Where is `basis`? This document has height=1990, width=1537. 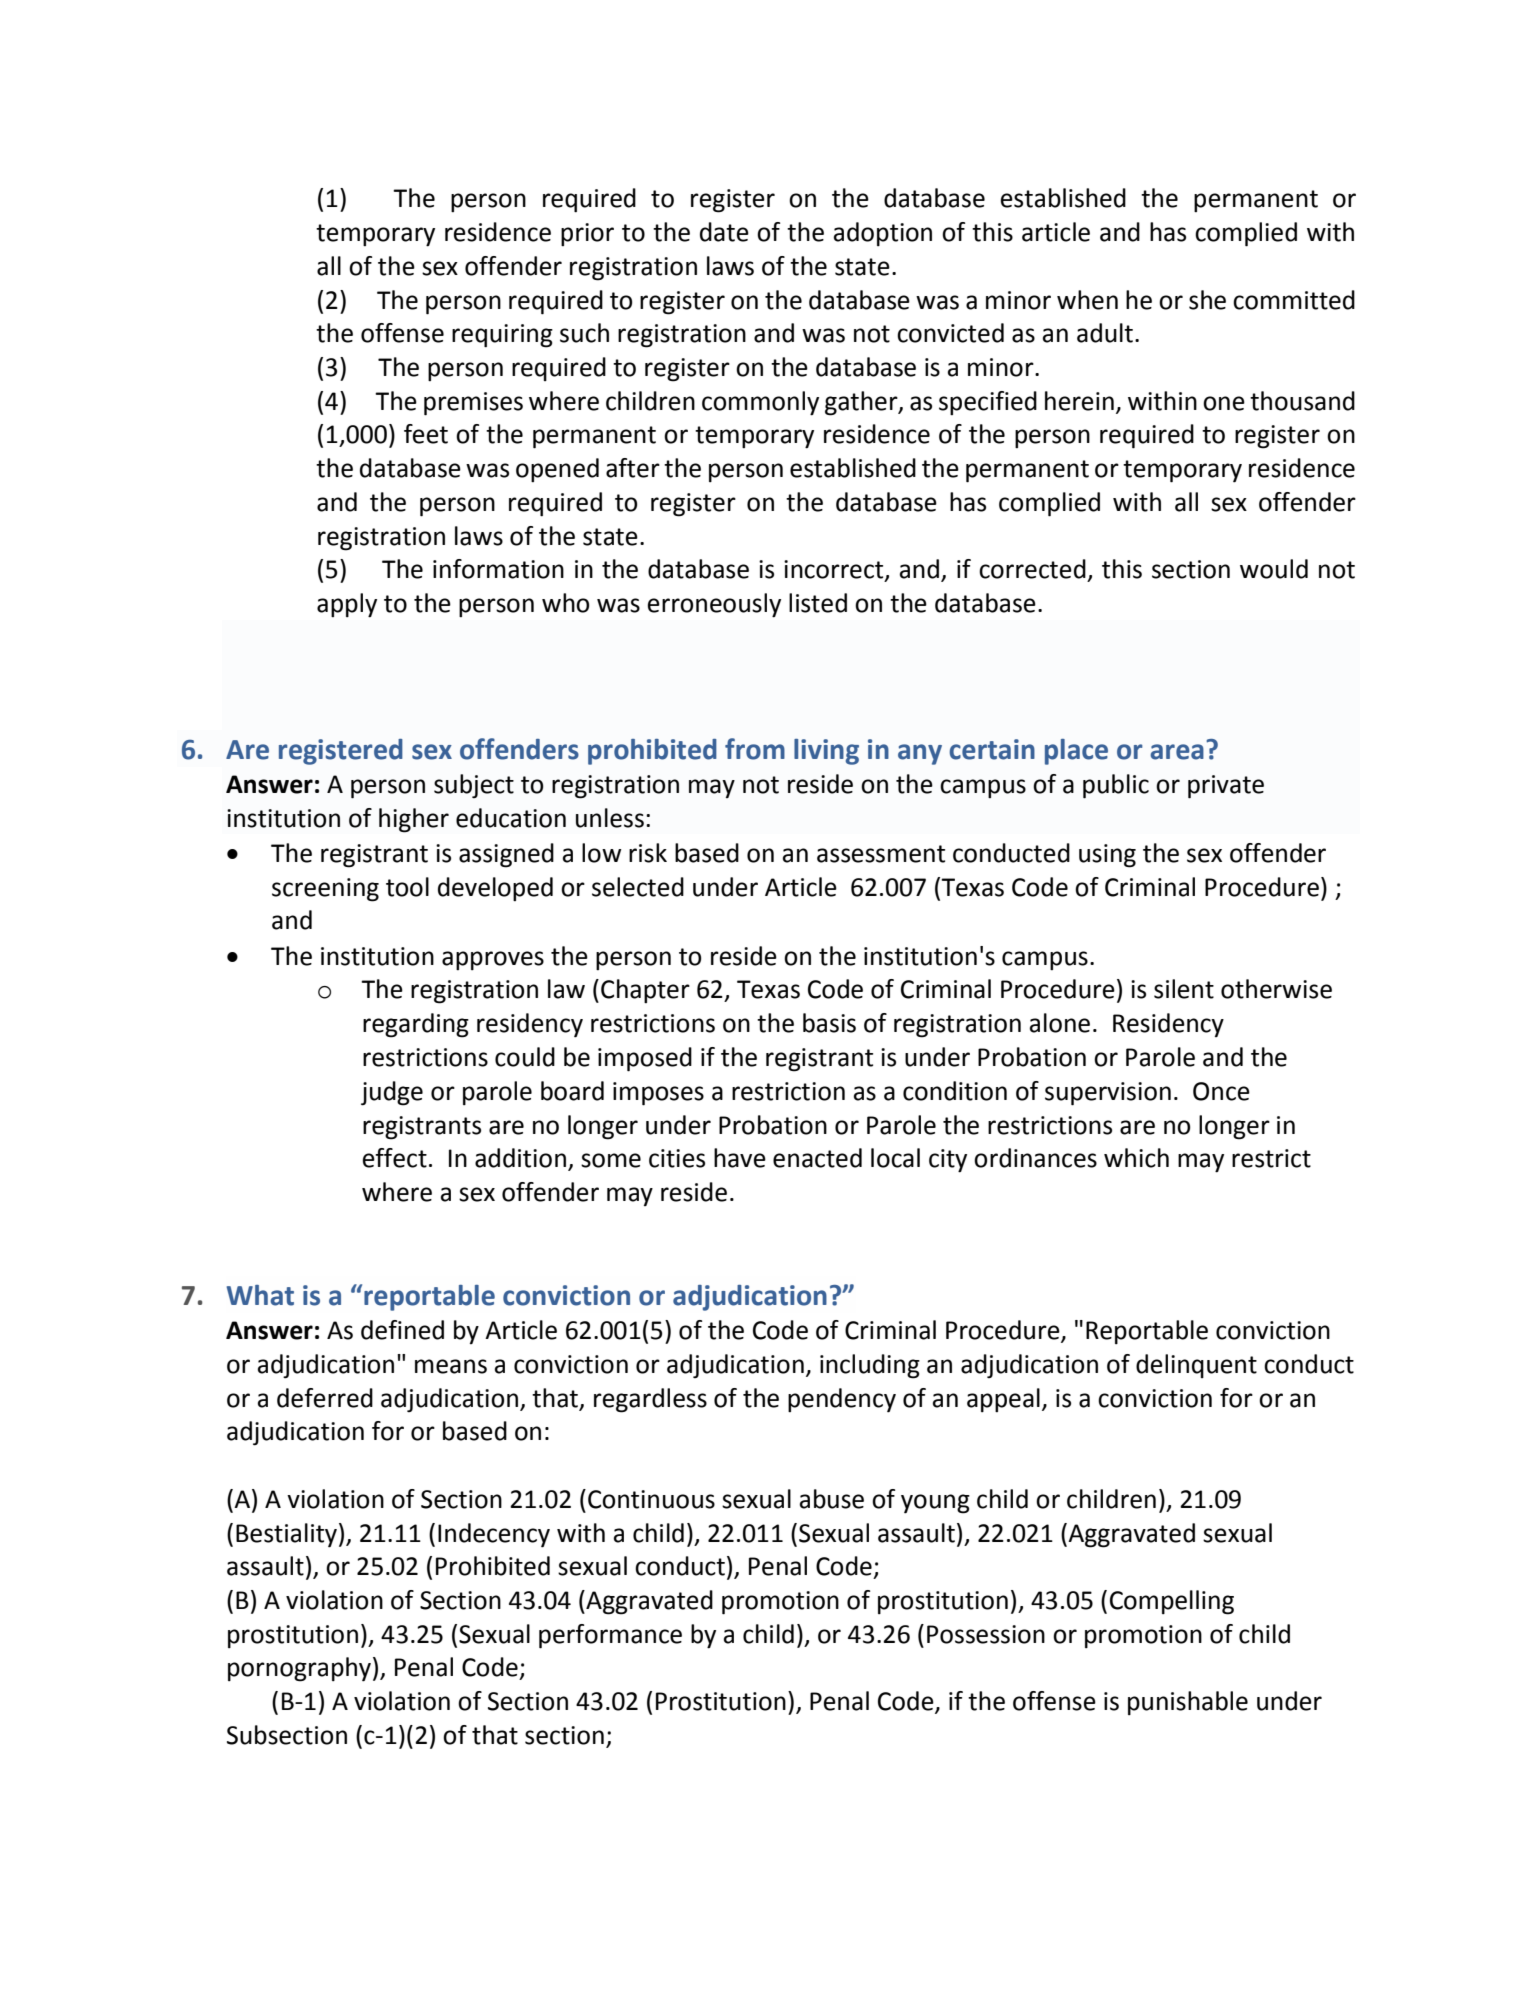
basis is located at coordinates (829, 1023).
